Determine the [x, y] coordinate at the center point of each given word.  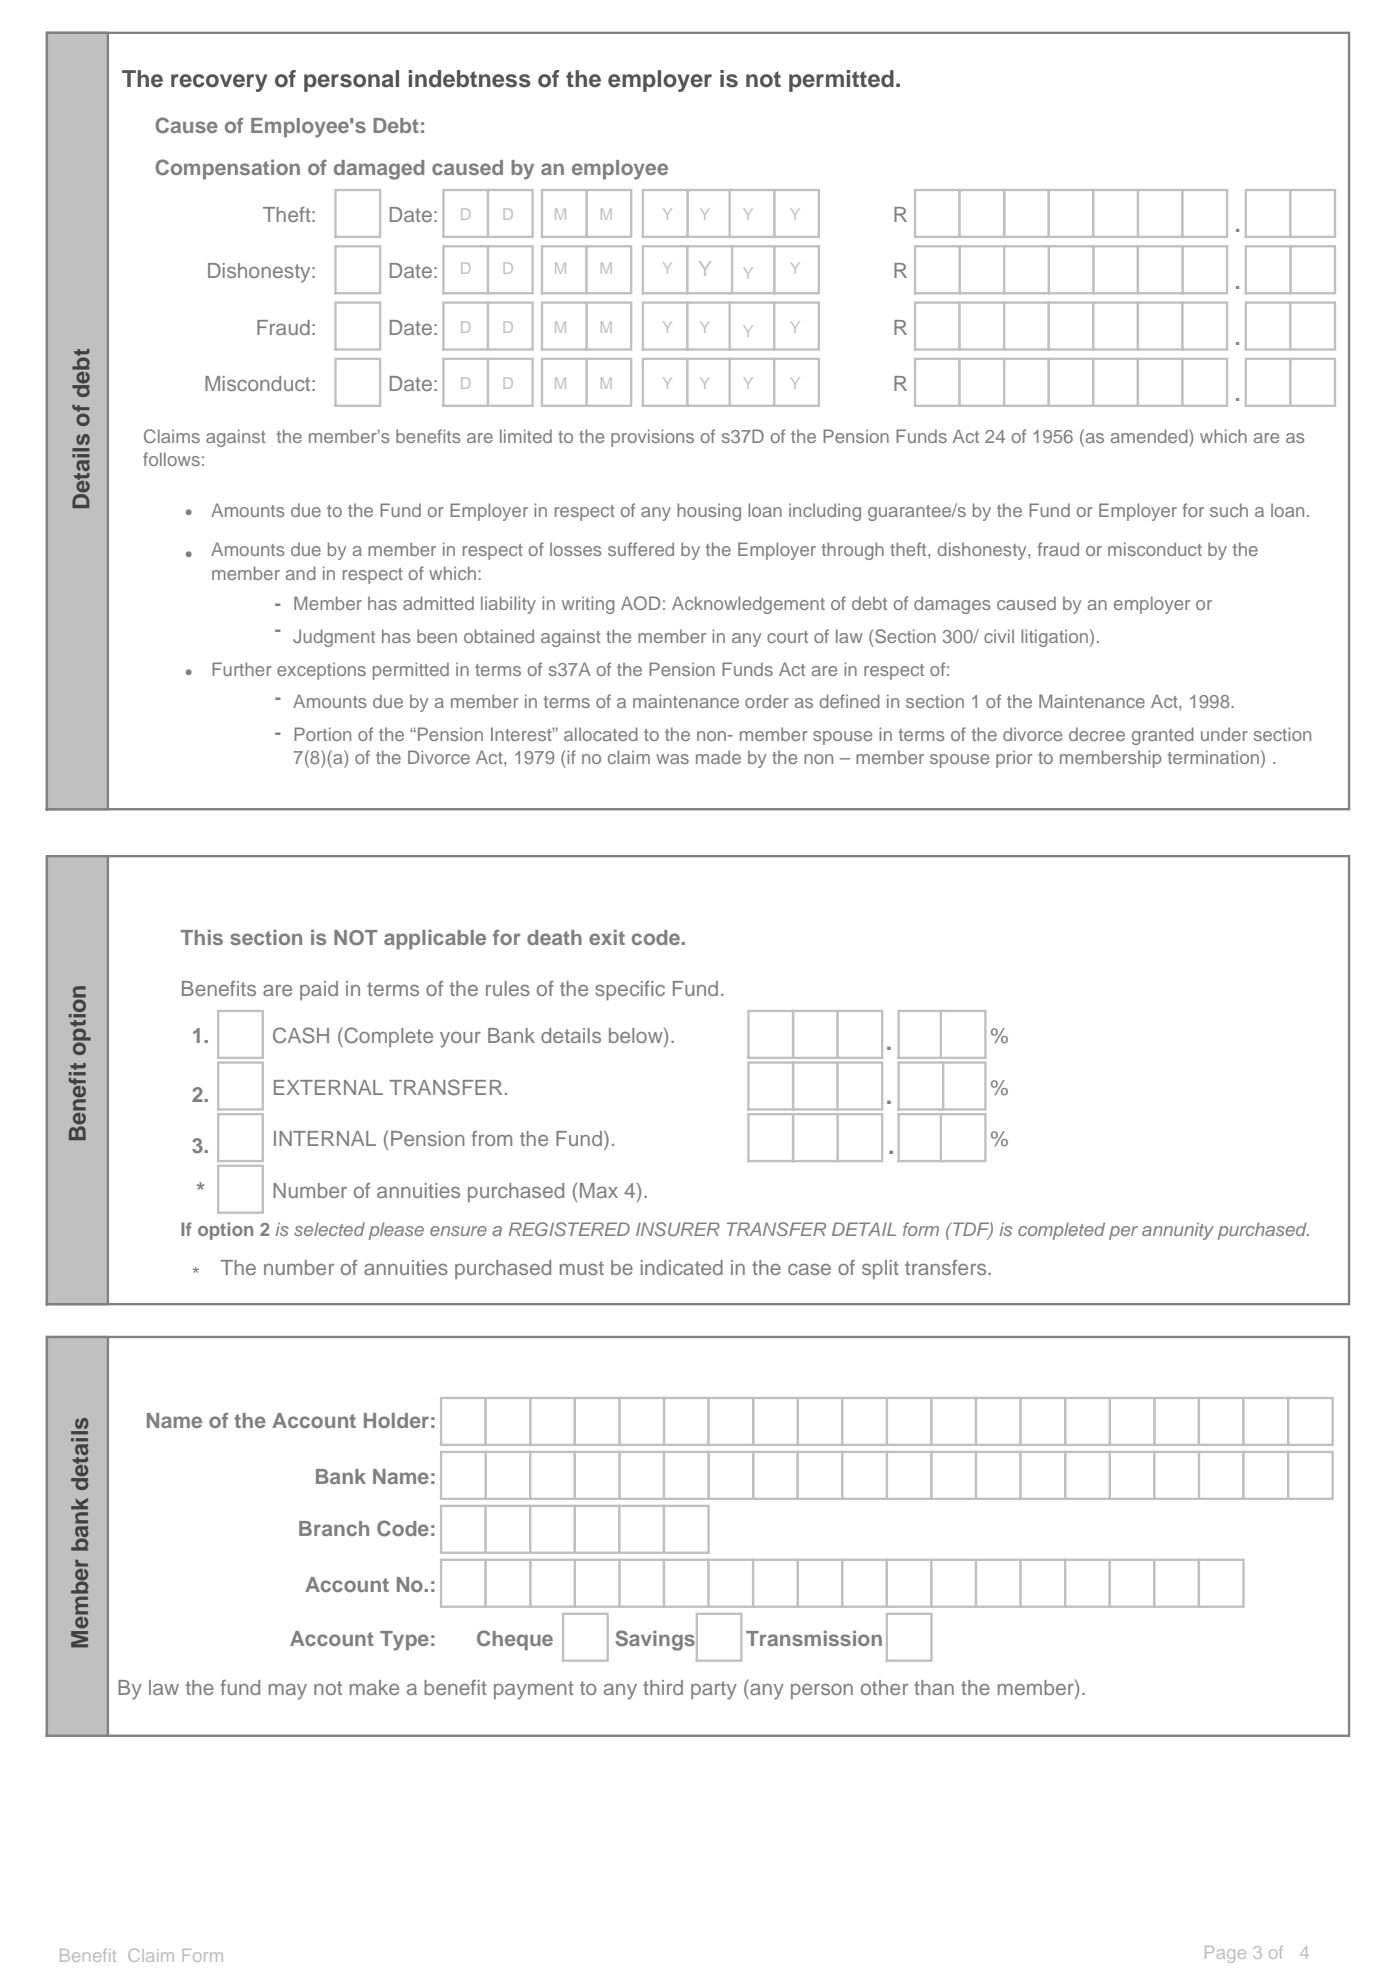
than [934, 1687]
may [288, 1692]
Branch [334, 1528]
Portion [322, 734]
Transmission [814, 1638]
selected [329, 1229]
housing [709, 512]
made [718, 757]
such [1229, 510]
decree [1097, 734]
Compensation [227, 169]
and [301, 573]
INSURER [678, 1229]
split [880, 1269]
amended [1150, 436]
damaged [379, 170]
